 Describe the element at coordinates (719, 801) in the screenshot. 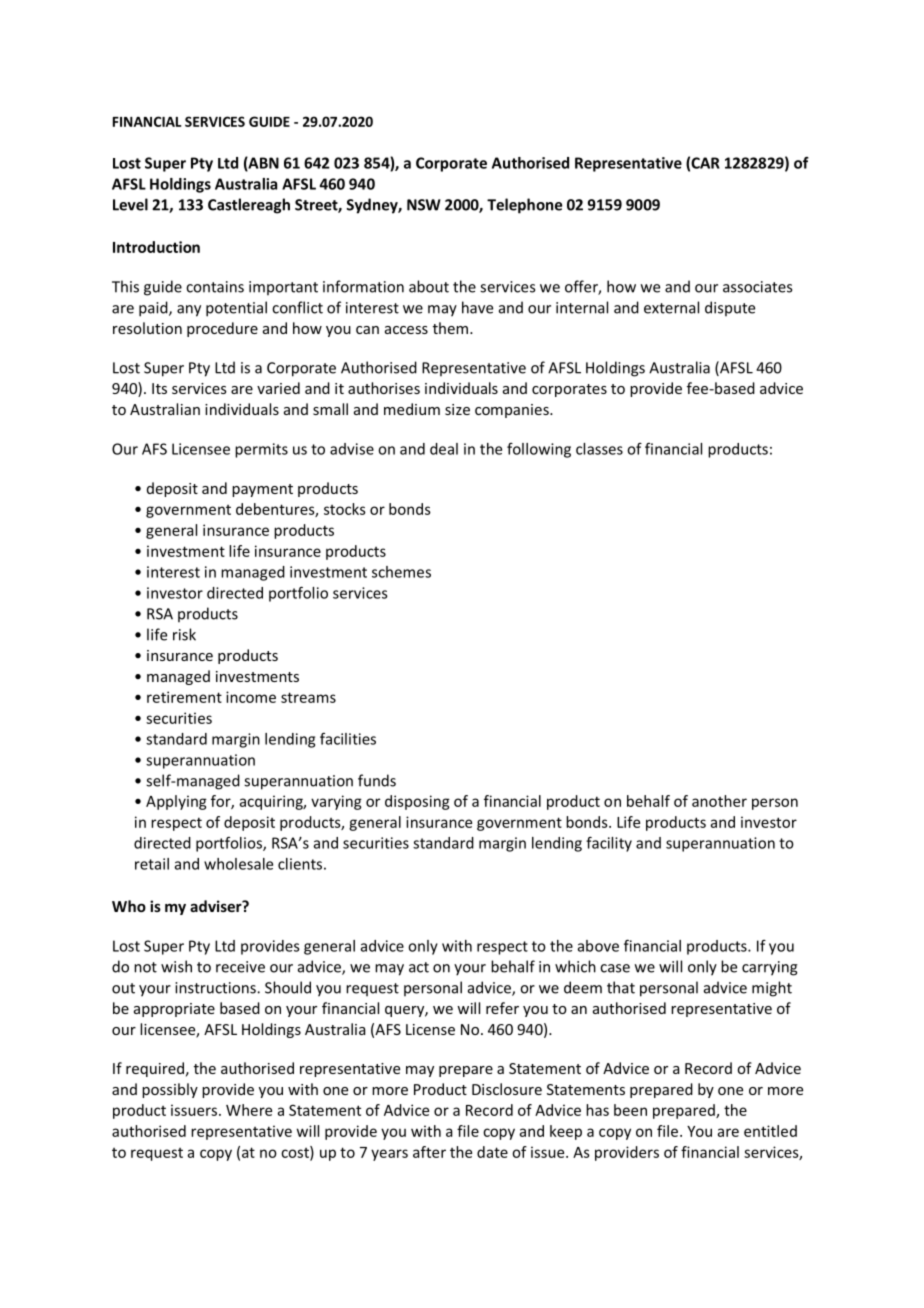

I see `another` at that location.
